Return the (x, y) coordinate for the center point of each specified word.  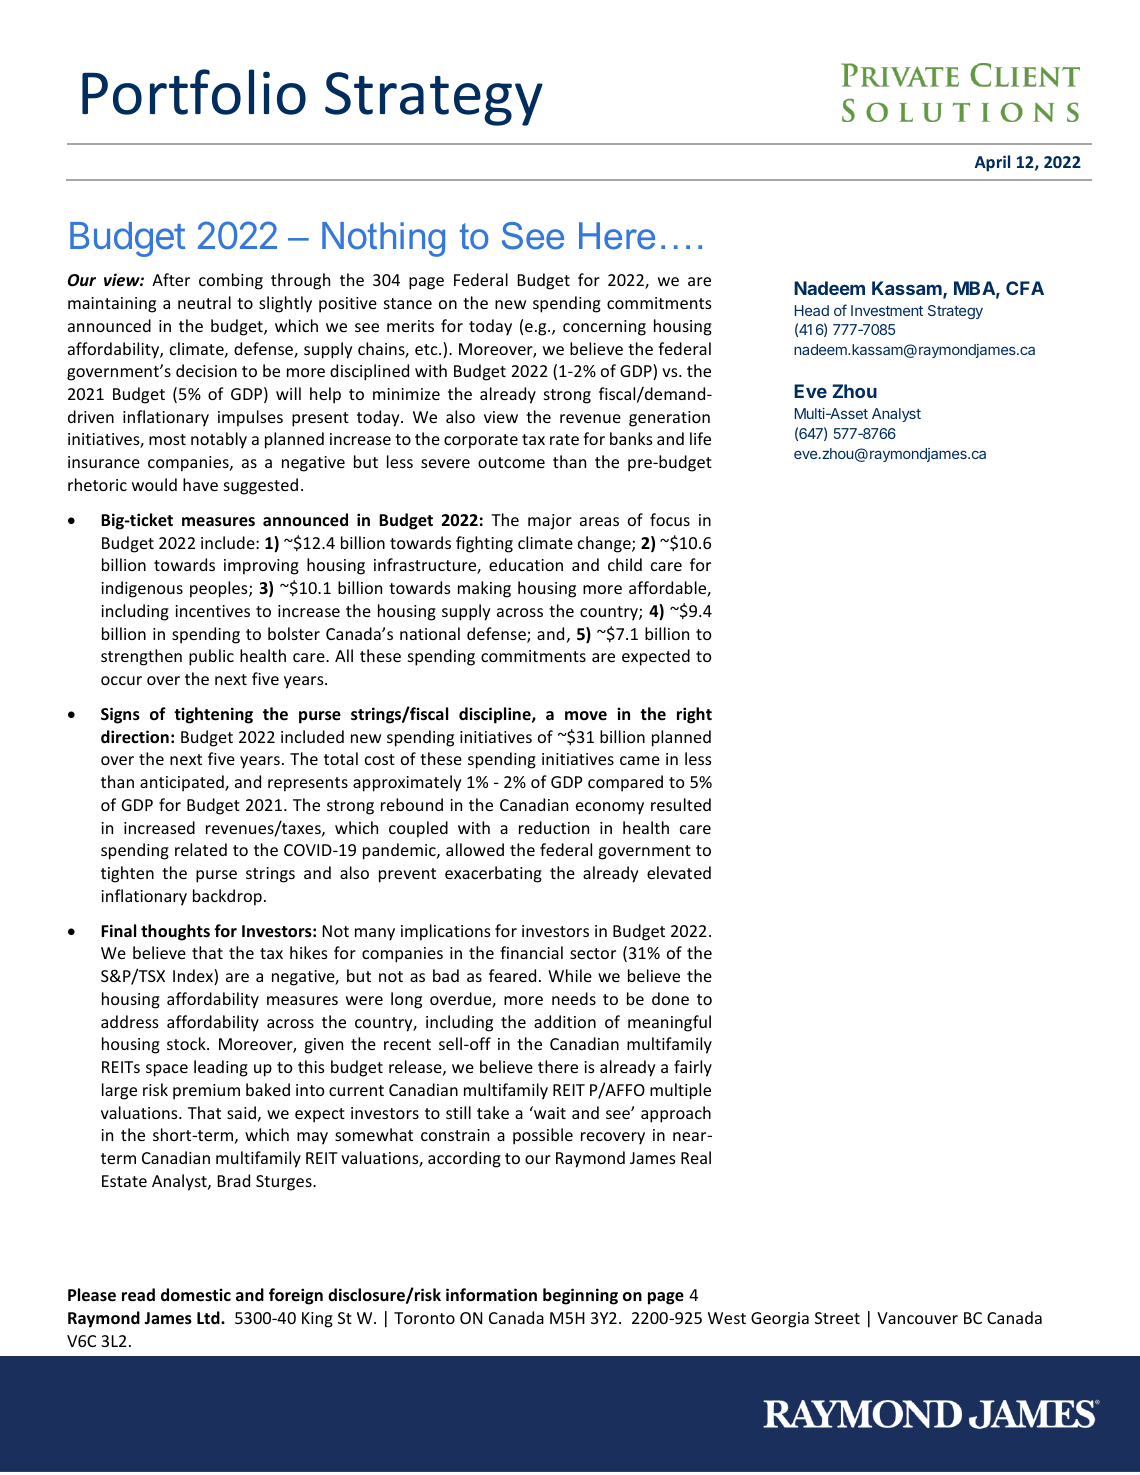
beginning (580, 1296)
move (586, 715)
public (211, 657)
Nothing (383, 239)
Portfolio (194, 92)
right (694, 715)
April (992, 163)
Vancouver (917, 1318)
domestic (196, 1295)
